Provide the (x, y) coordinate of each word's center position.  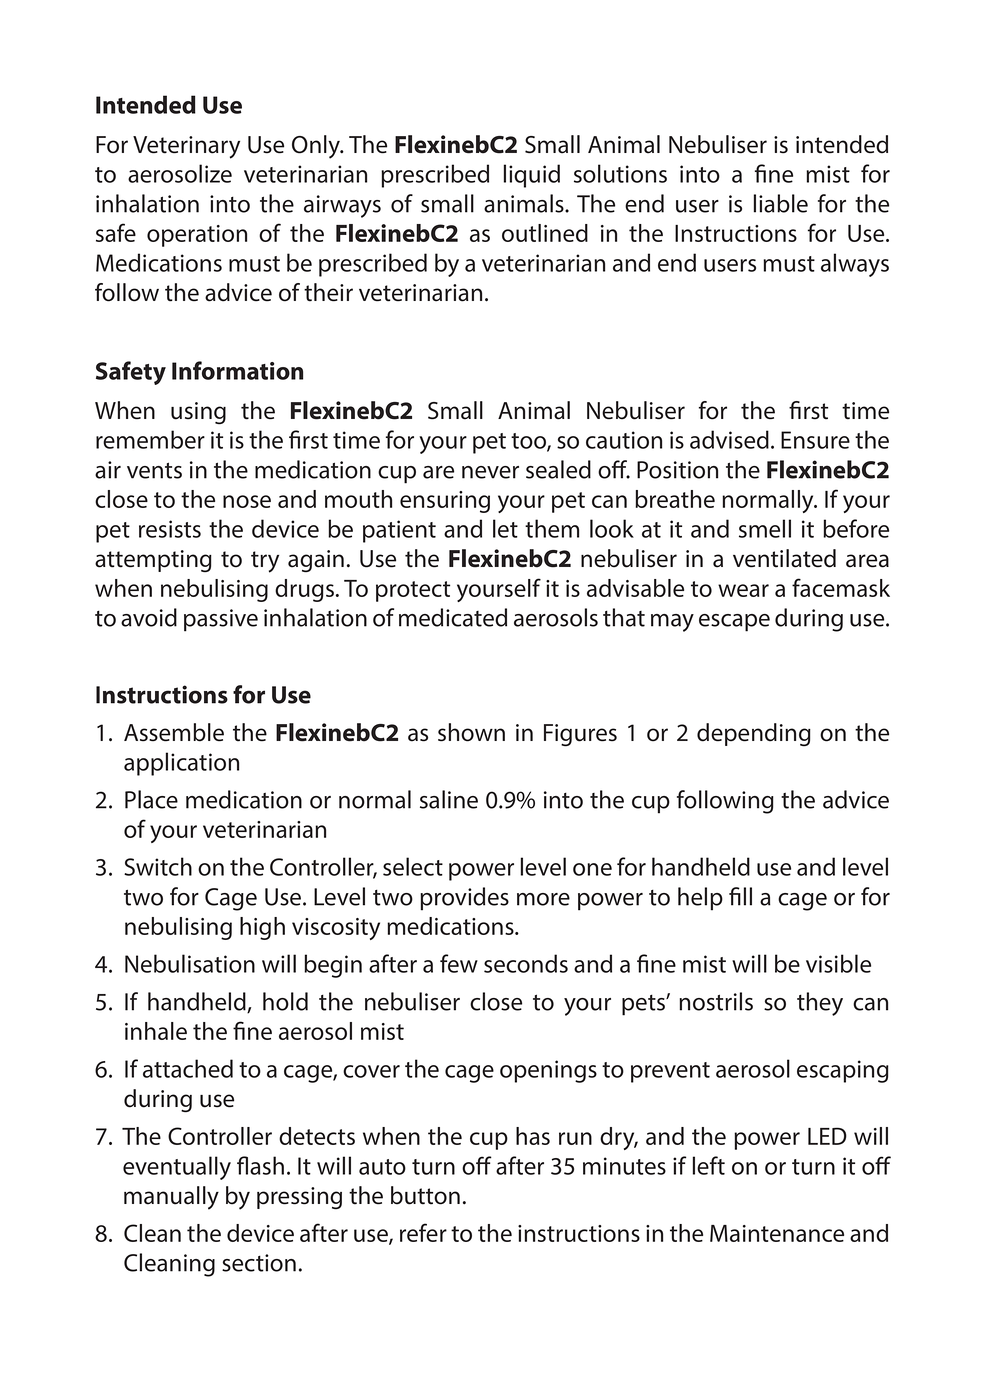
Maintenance (777, 1233)
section (259, 1263)
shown (471, 732)
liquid (532, 176)
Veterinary (186, 147)
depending (754, 734)
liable (781, 203)
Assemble (174, 732)
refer (423, 1232)
